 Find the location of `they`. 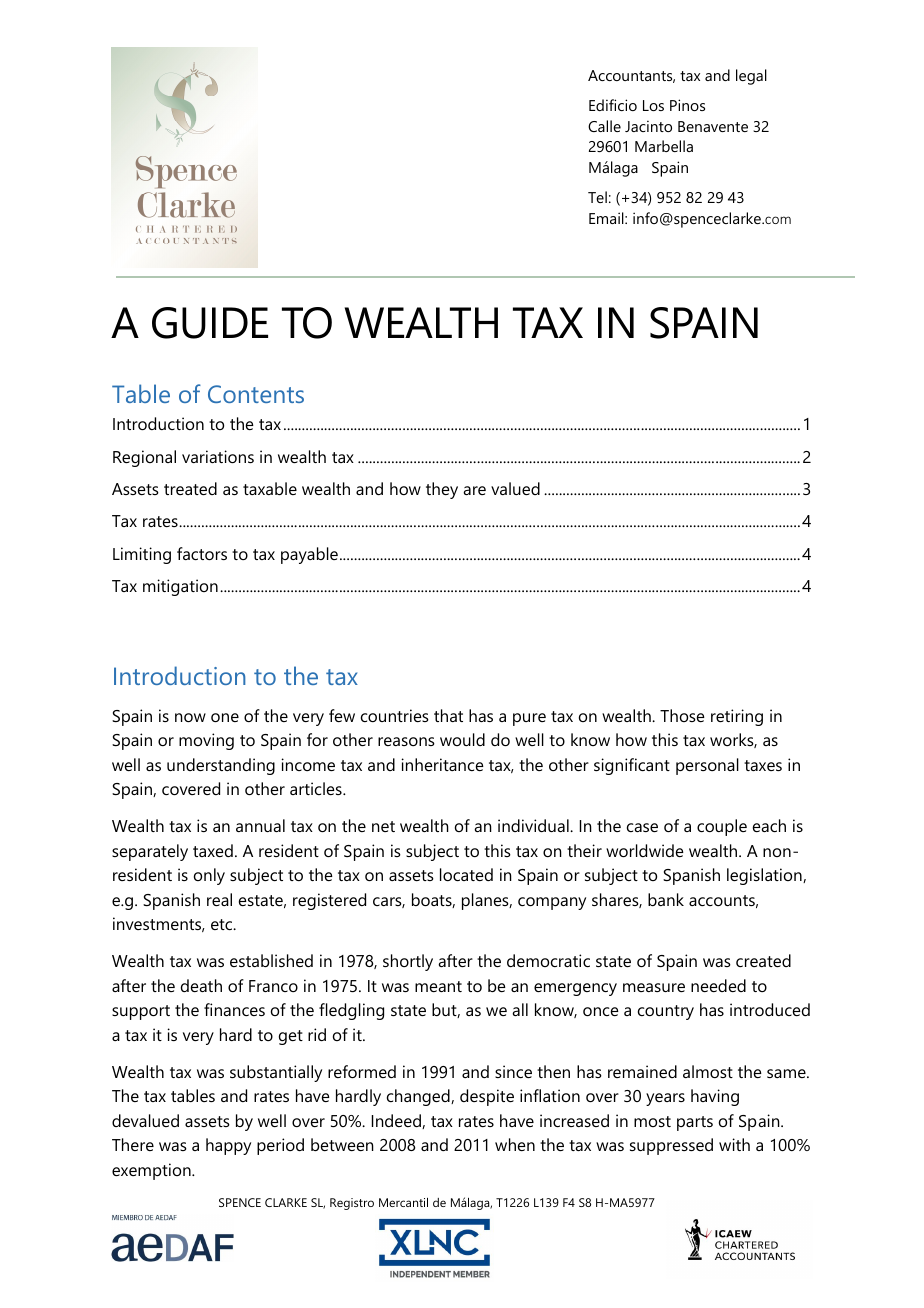

they is located at coordinates (442, 490).
